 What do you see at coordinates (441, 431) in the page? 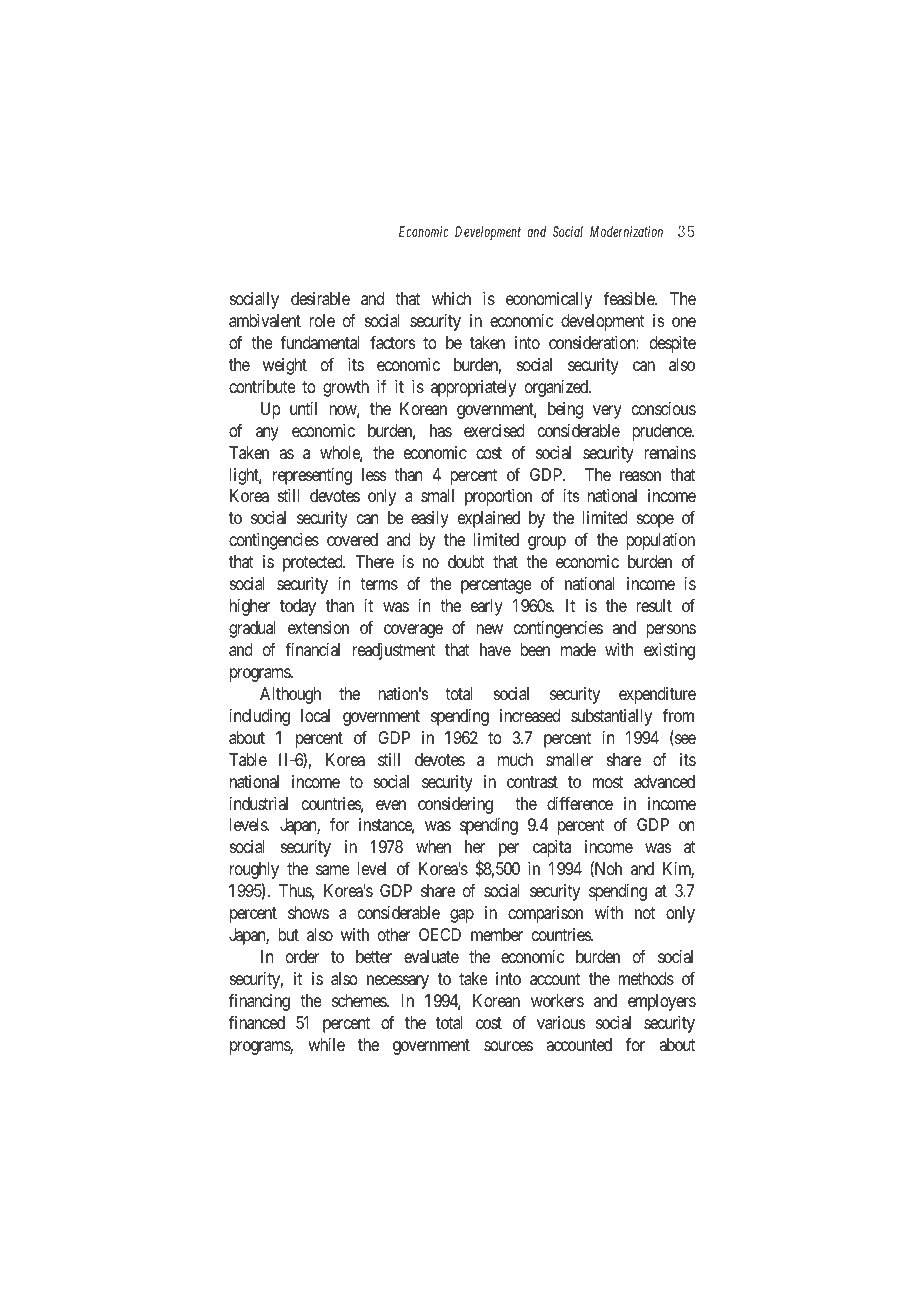
I see `has` at bounding box center [441, 431].
